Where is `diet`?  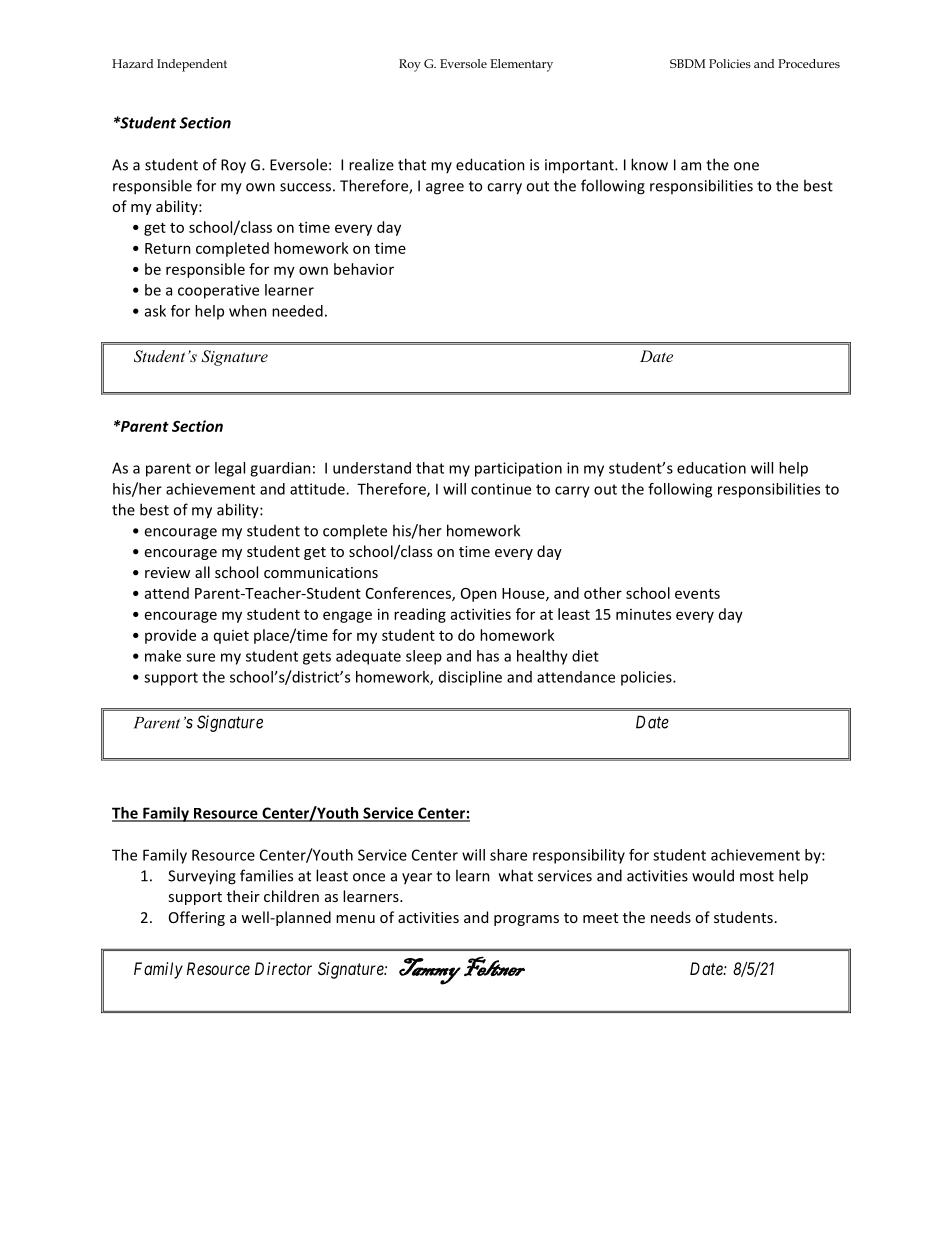
diet is located at coordinates (585, 656).
